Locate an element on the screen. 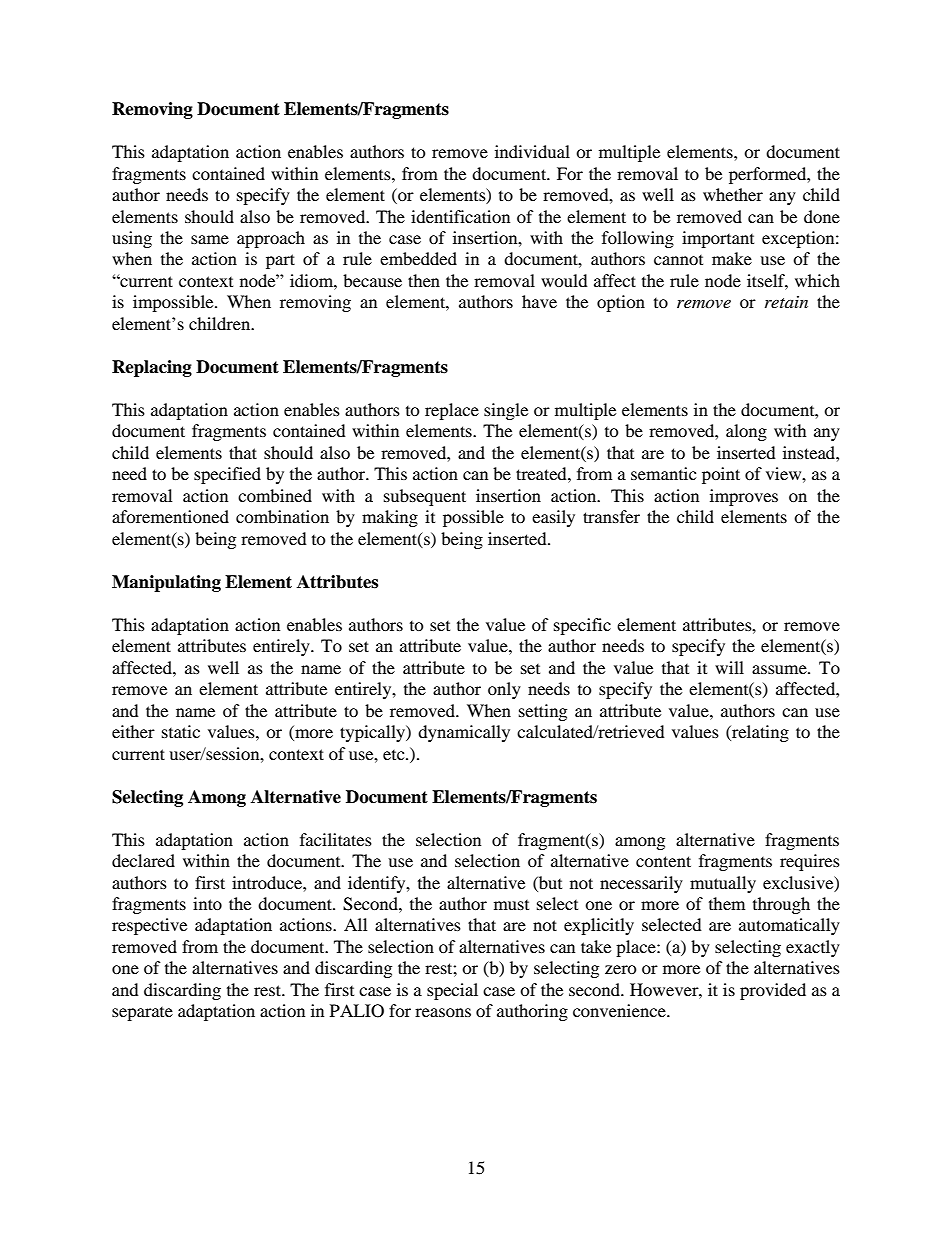 This screenshot has width=952, height=1233. whether is located at coordinates (733, 194).
